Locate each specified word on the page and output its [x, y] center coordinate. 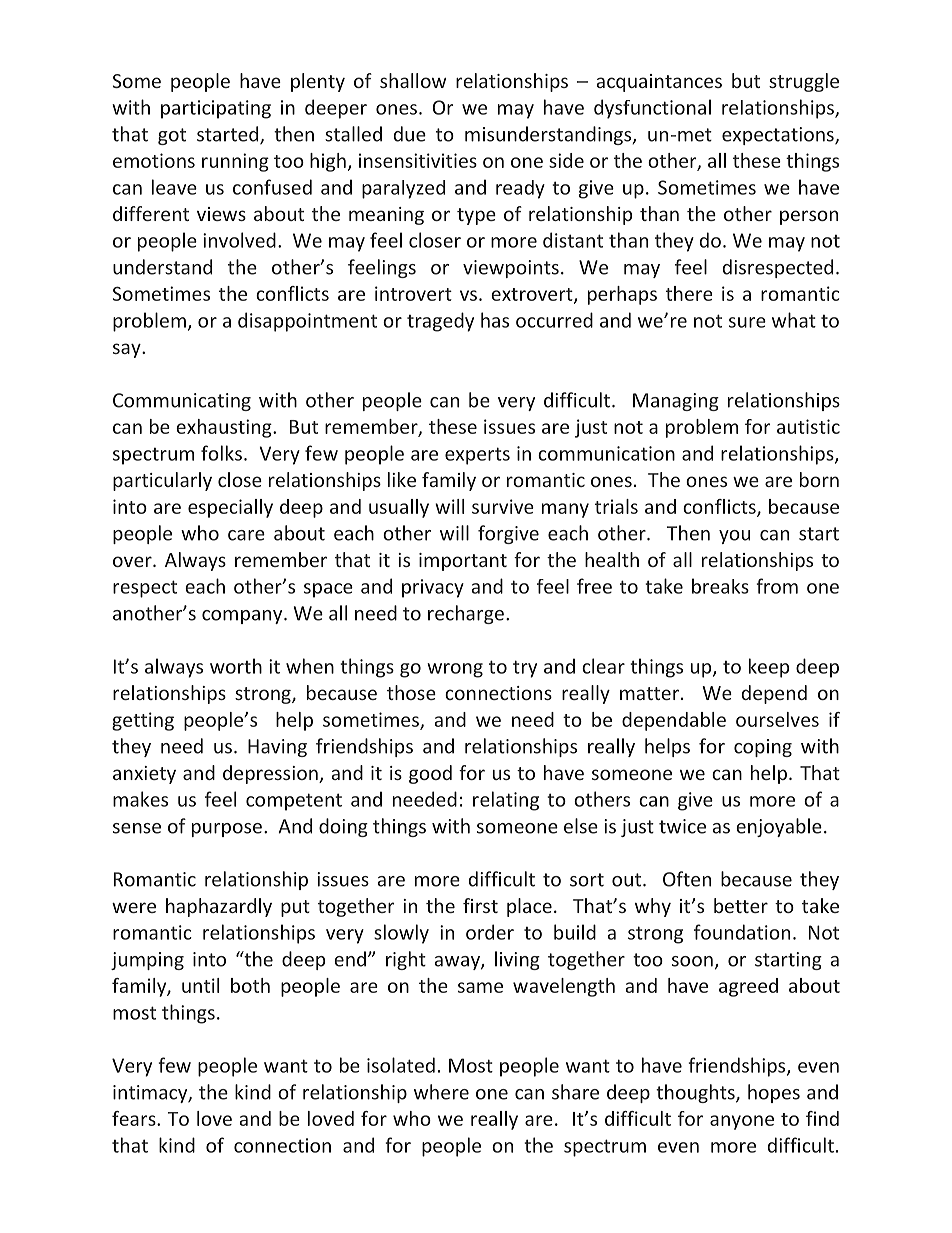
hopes [774, 1093]
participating [216, 109]
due [410, 134]
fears [135, 1118]
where [441, 1092]
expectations [779, 136]
